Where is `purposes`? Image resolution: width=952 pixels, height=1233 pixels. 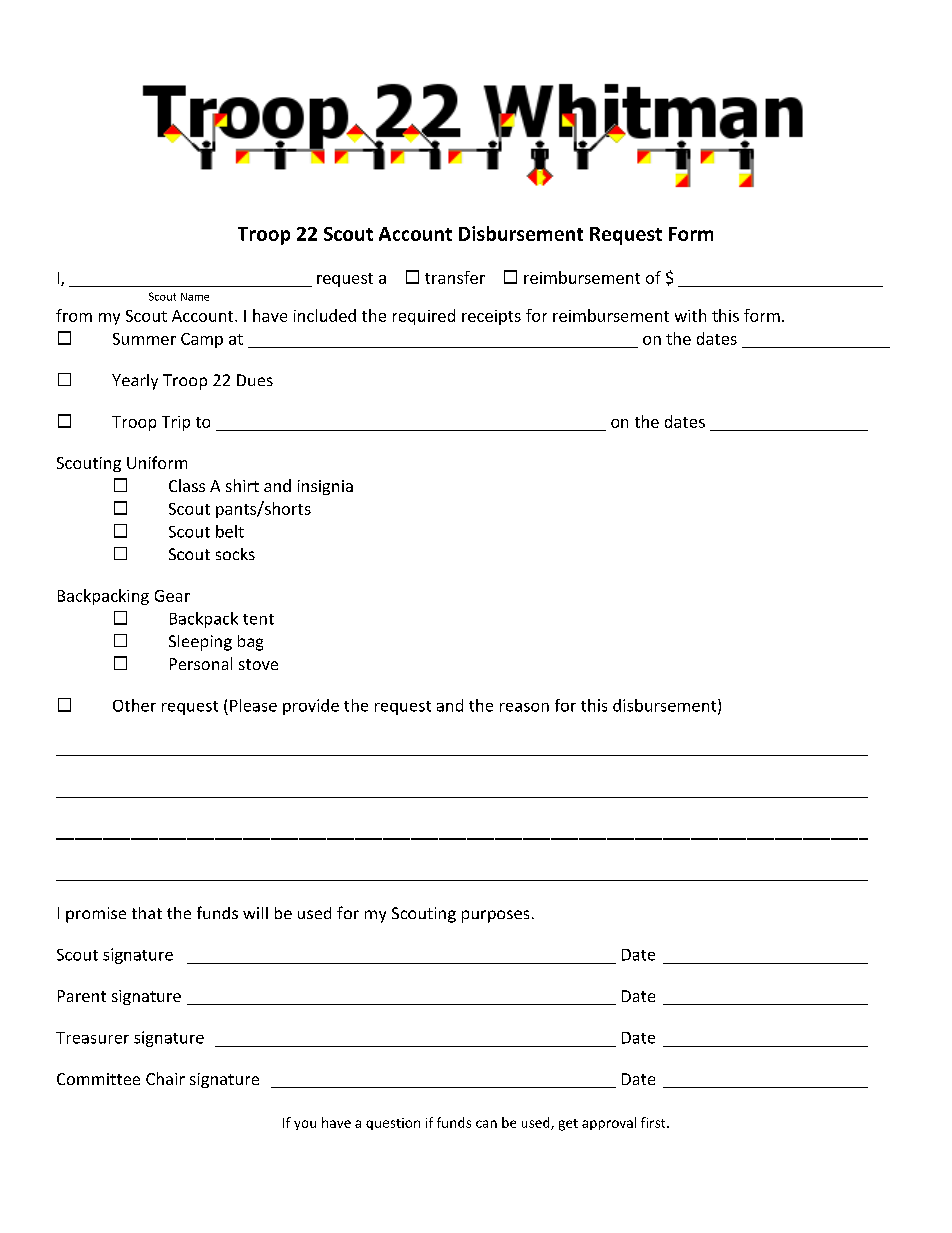
purposes is located at coordinates (495, 916).
